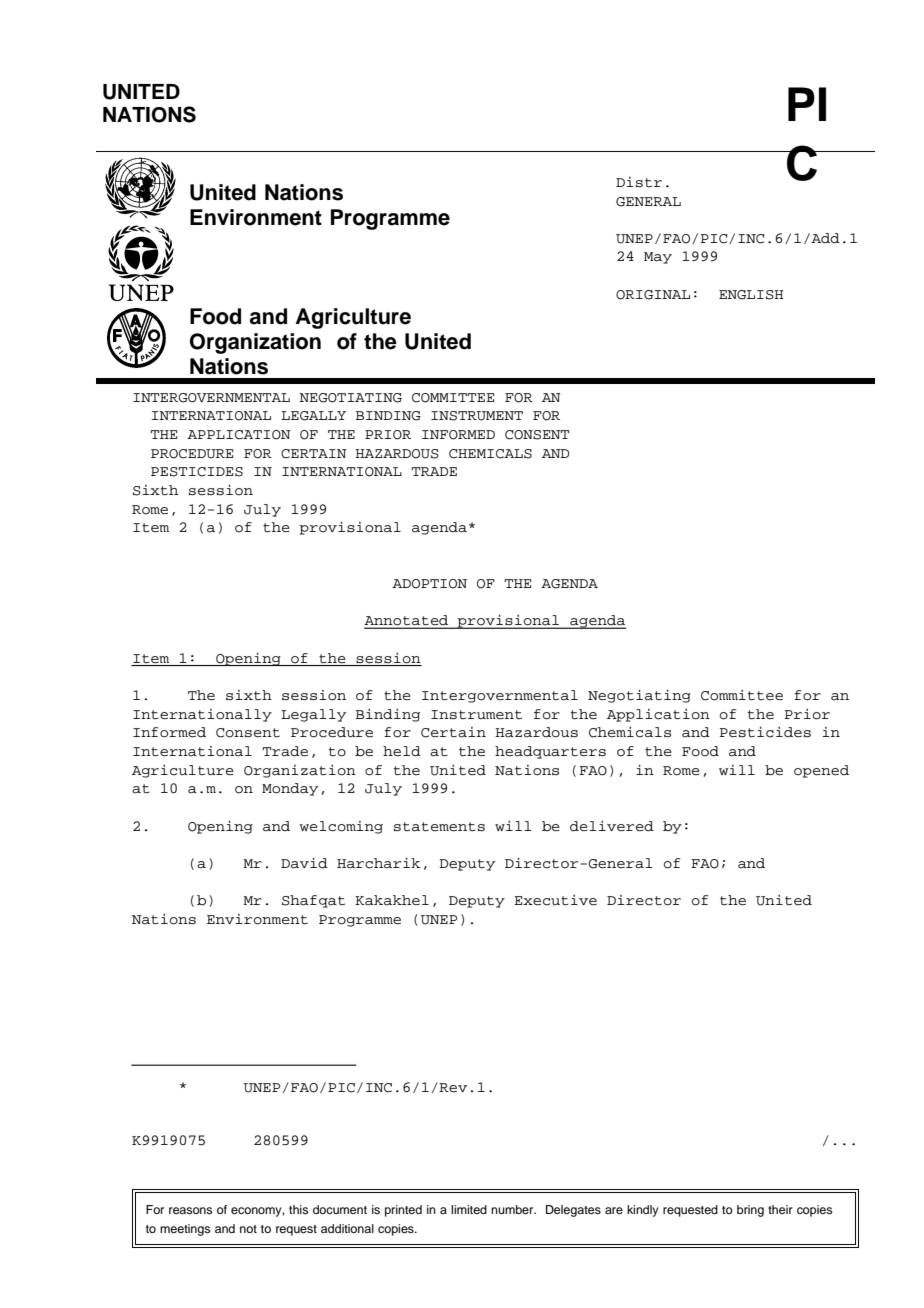 This screenshot has height=1308, width=924. What do you see at coordinates (341, 827) in the screenshot?
I see `welcoming` at bounding box center [341, 827].
